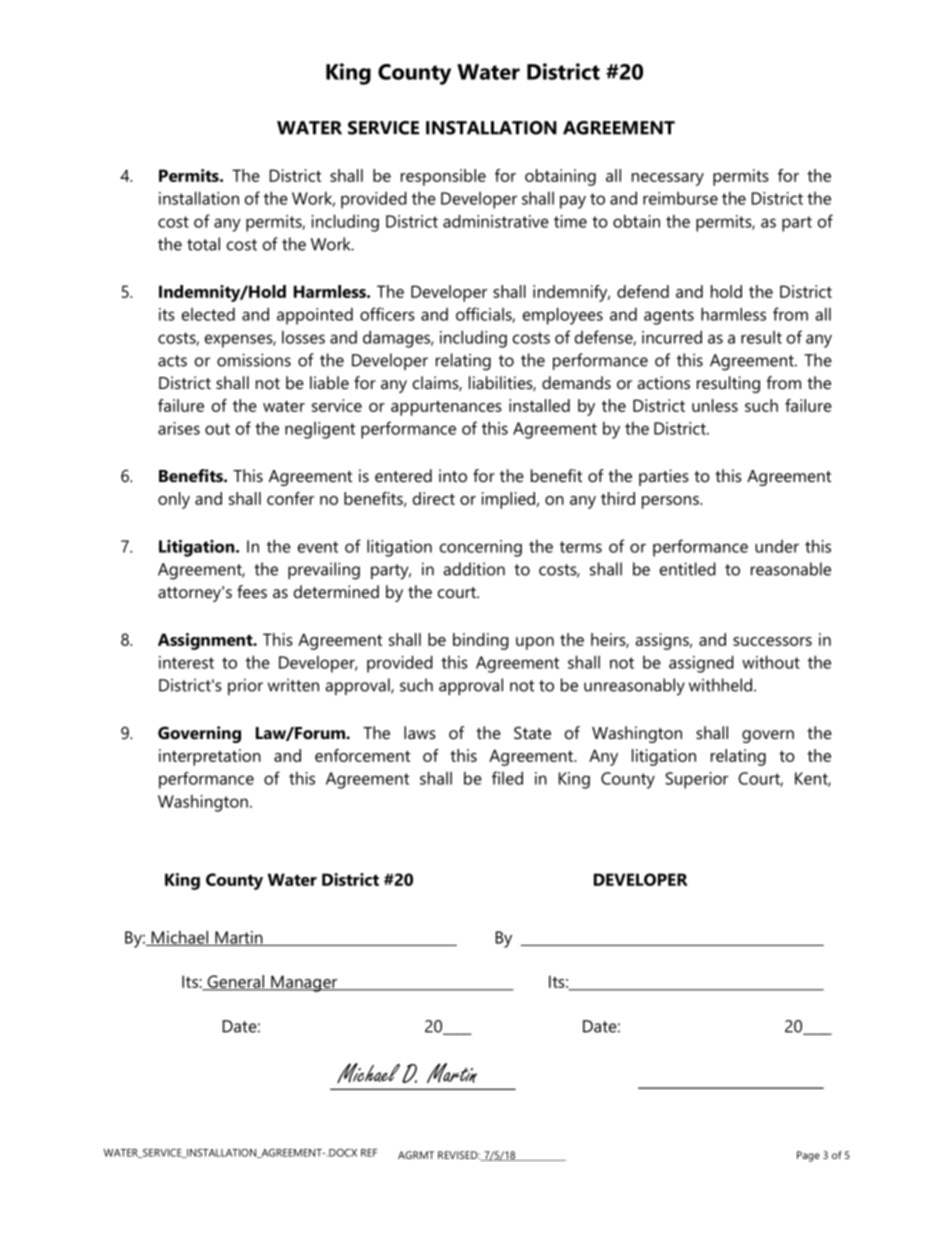  I want to click on unless, so click(715, 405).
